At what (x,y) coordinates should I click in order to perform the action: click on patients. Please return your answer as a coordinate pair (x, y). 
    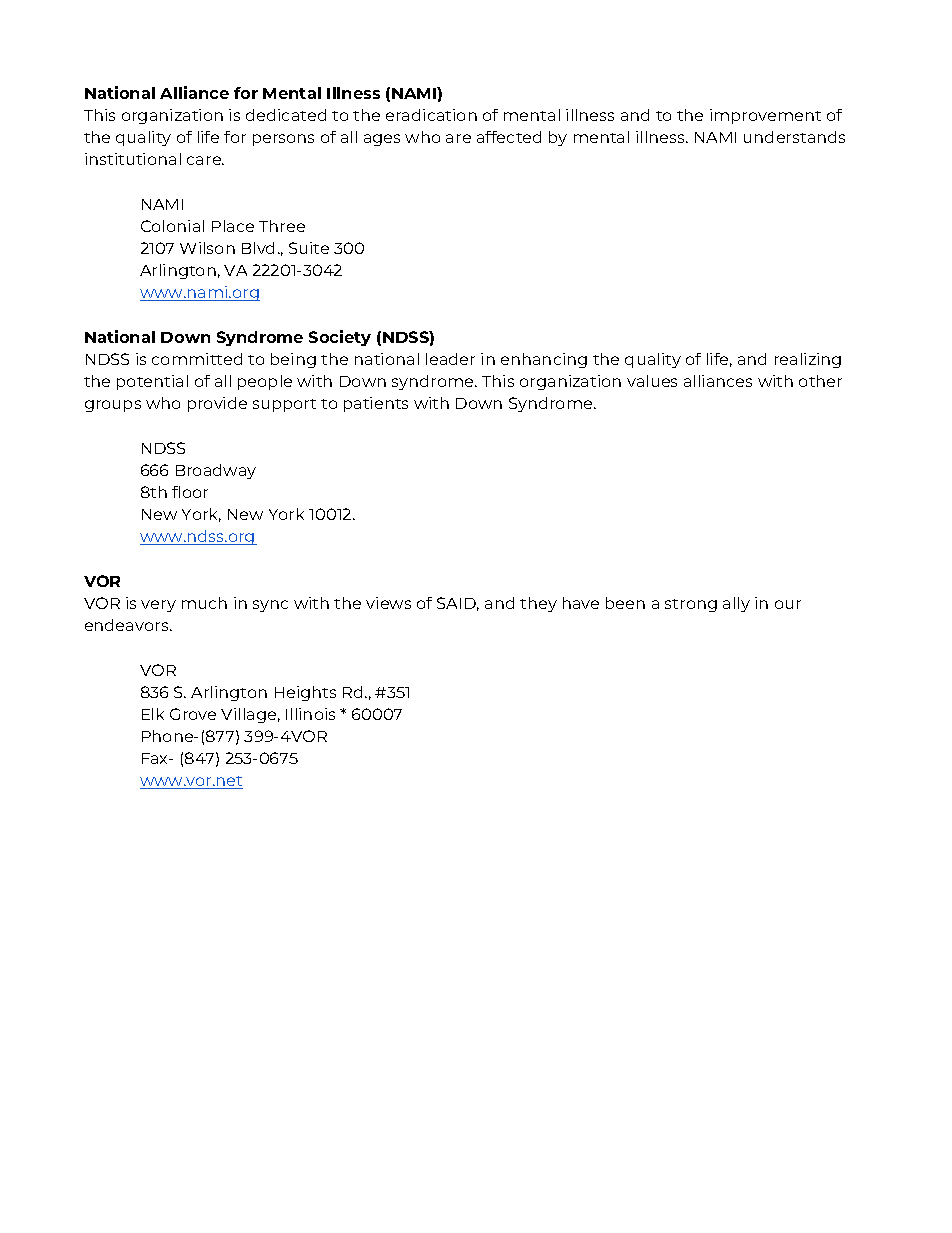
    Looking at the image, I should click on (376, 404).
